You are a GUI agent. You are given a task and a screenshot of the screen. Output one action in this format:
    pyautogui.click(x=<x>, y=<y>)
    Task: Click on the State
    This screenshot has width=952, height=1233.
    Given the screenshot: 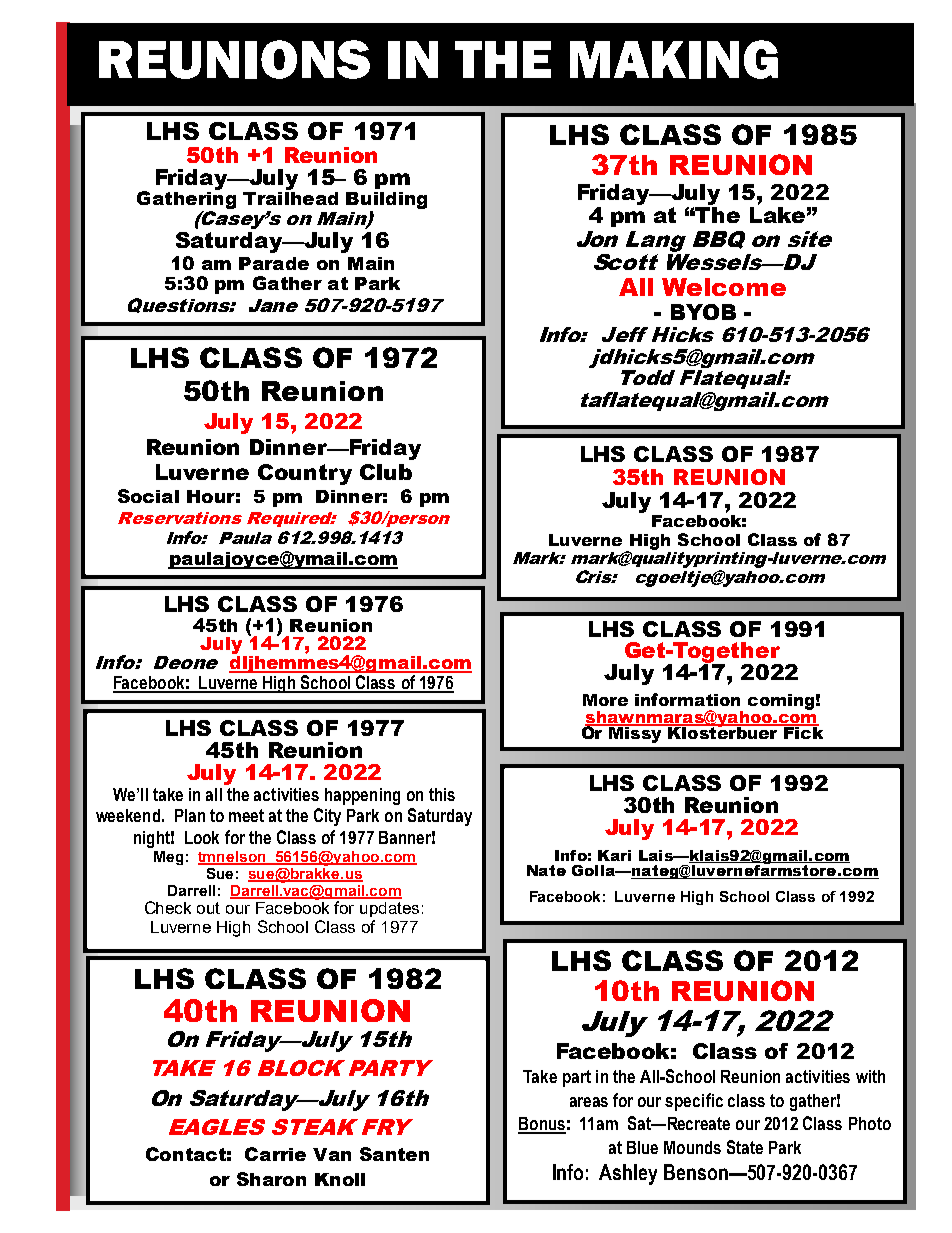 What is the action you would take?
    pyautogui.click(x=745, y=1147)
